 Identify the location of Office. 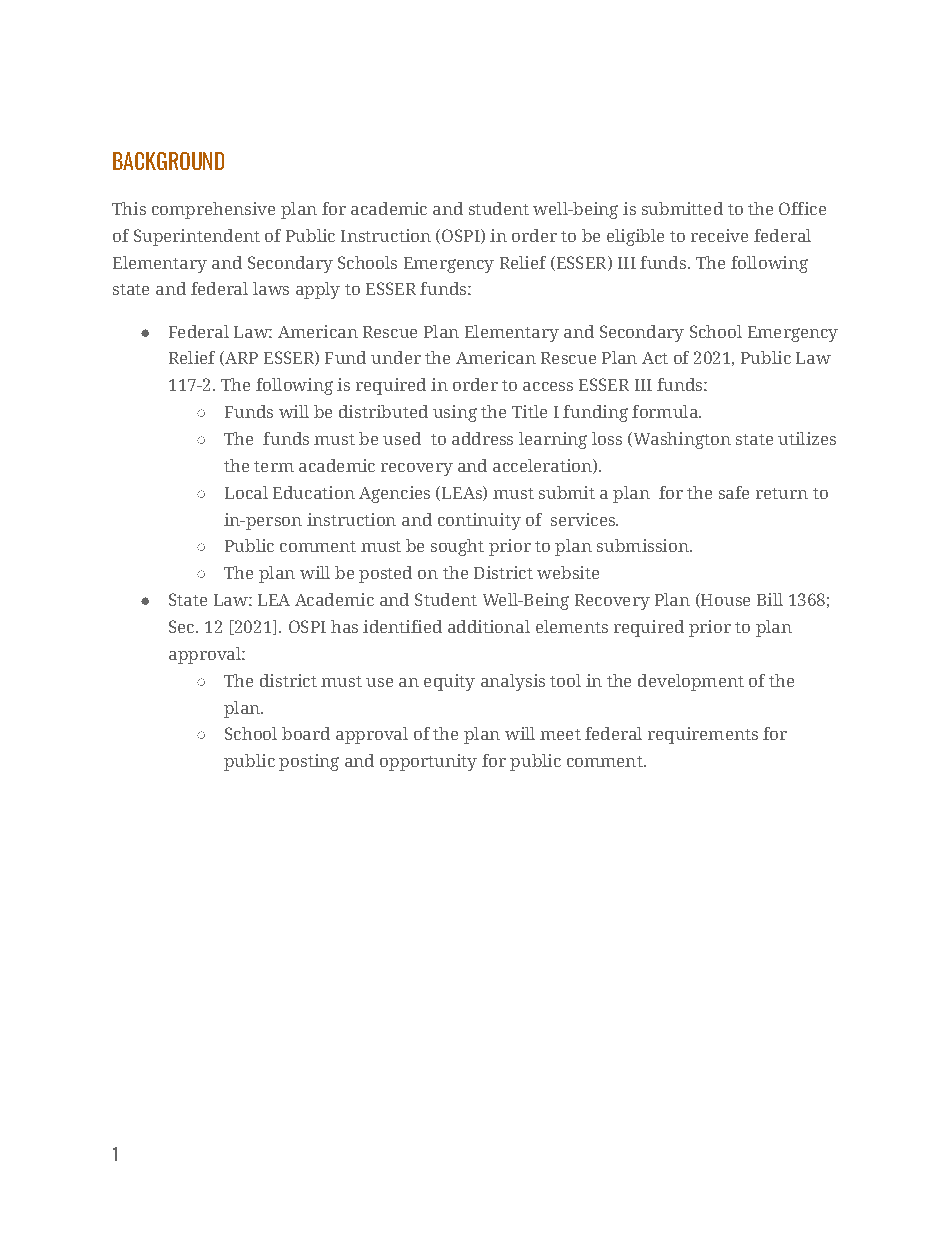
(802, 208).
